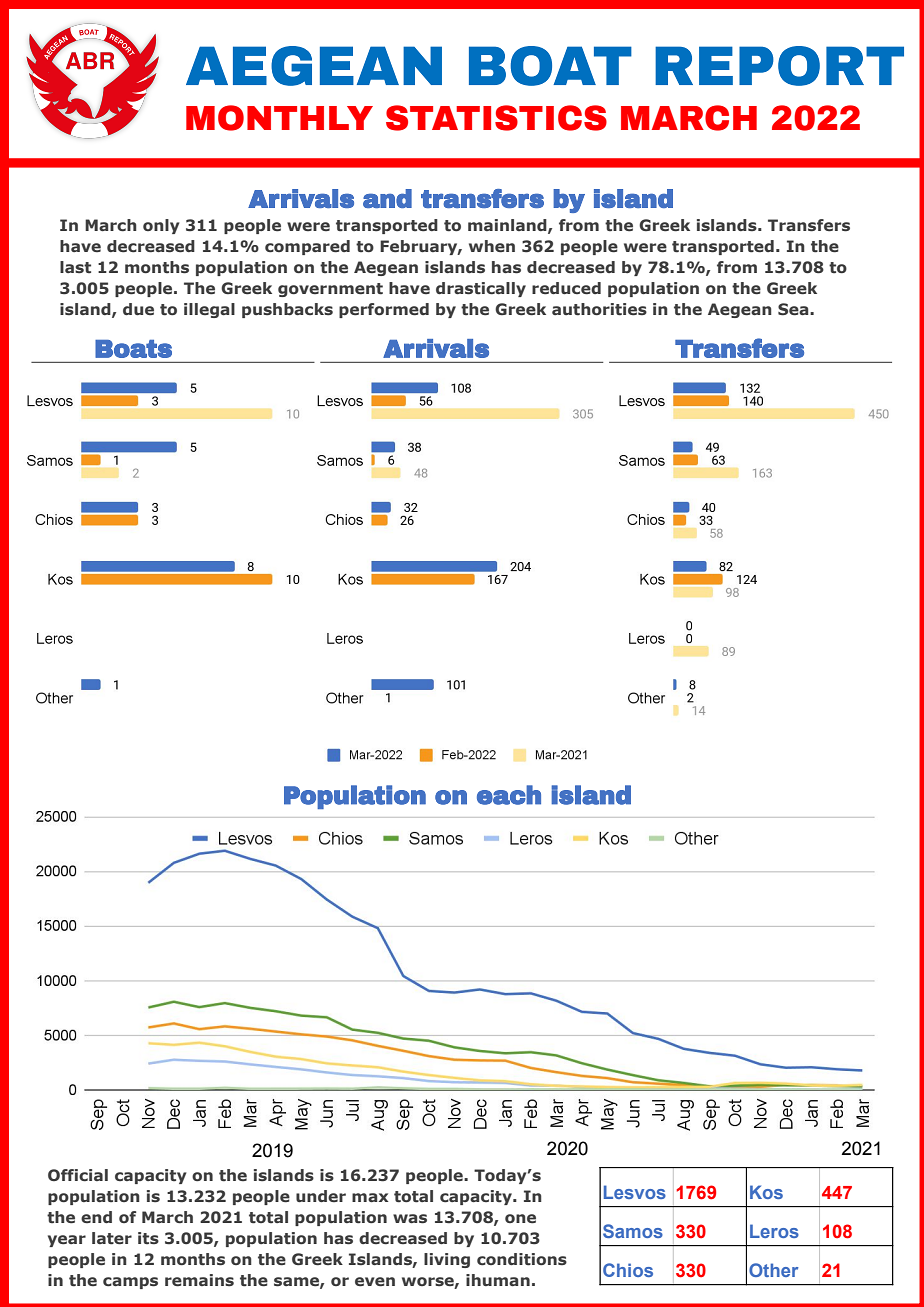  What do you see at coordinates (566, 288) in the screenshot?
I see `reduced` at bounding box center [566, 288].
